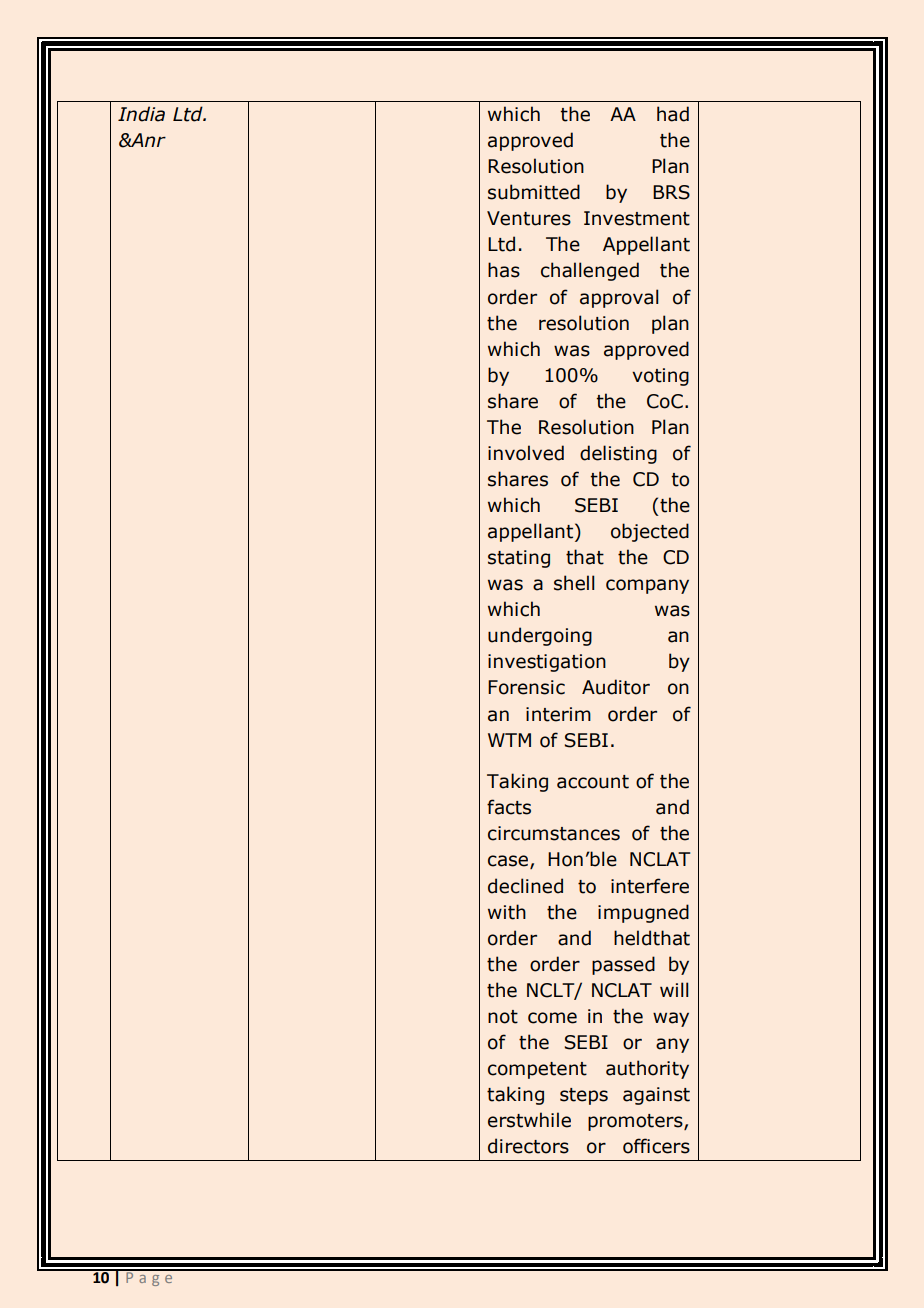 This page has height=1308, width=924. I want to click on submitted, so click(534, 192).
